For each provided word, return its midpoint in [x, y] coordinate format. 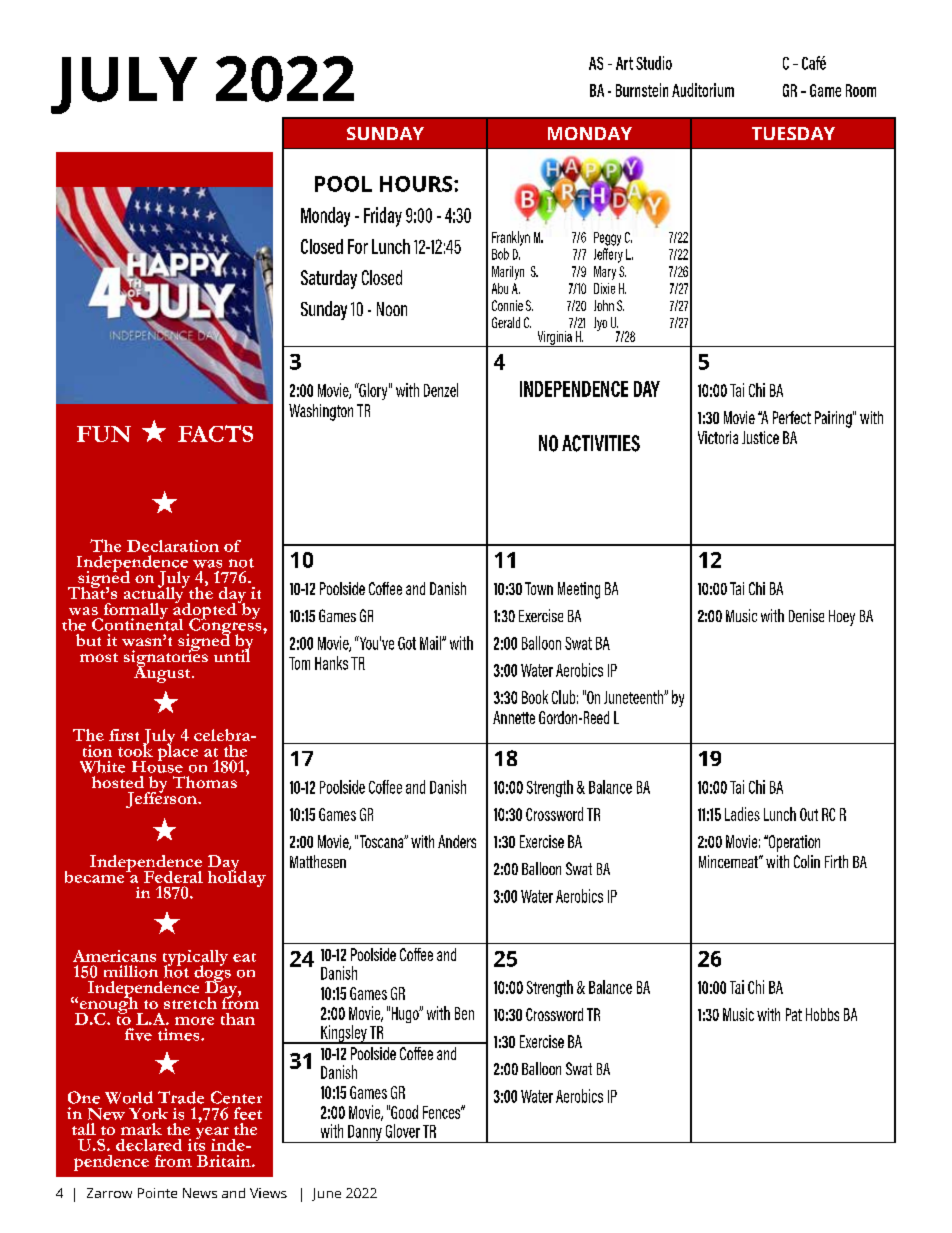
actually [155, 595]
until [232, 655]
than [238, 1019]
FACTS [215, 433]
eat [244, 957]
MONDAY [590, 133]
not [241, 563]
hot [176, 970]
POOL [343, 184]
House [157, 765]
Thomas [205, 782]
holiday [237, 877]
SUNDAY [385, 133]
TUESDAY [793, 133]
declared [149, 1145]
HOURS [417, 184]
